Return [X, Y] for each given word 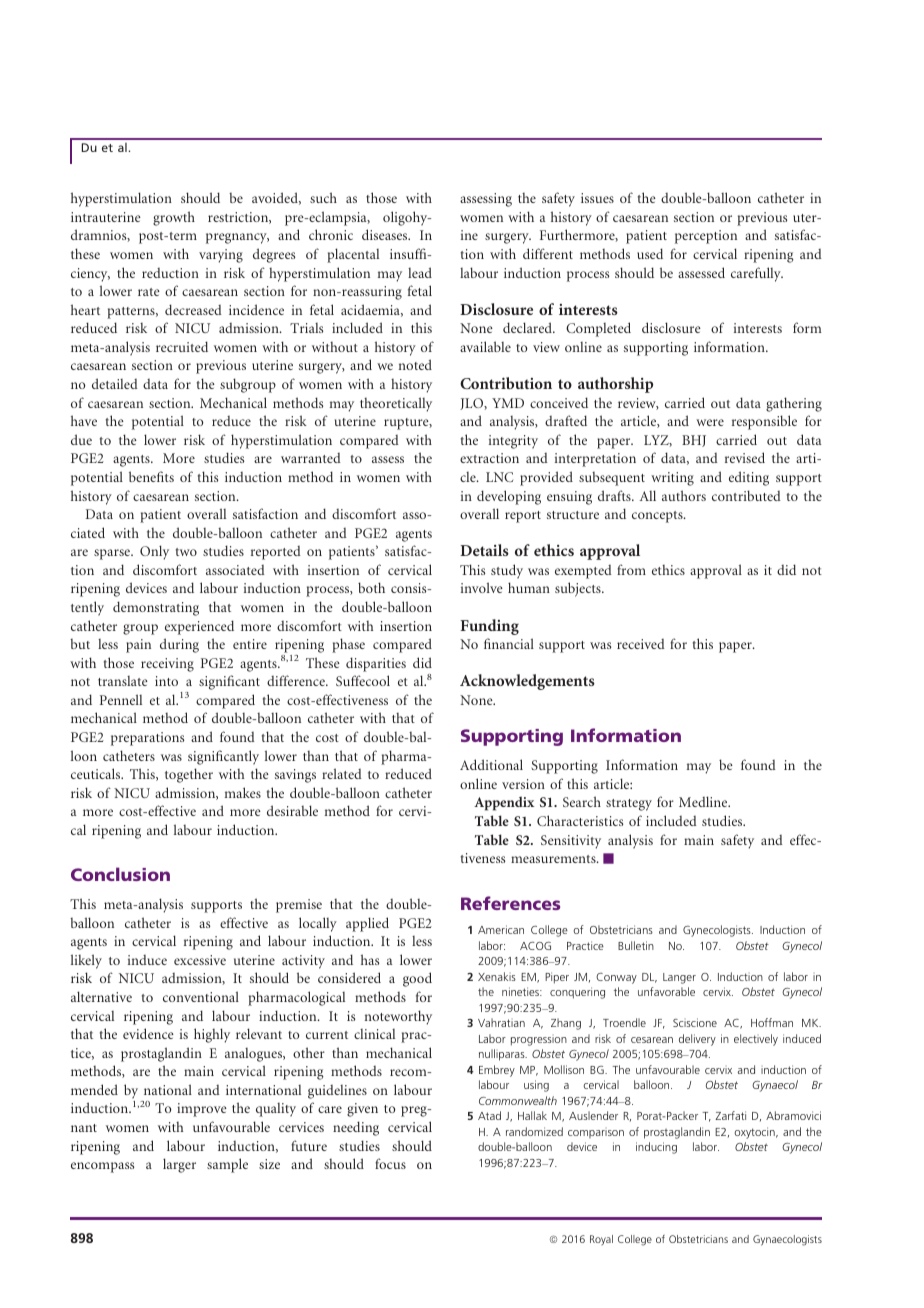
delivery [697, 1040]
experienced [199, 627]
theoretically [396, 404]
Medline [704, 801]
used [650, 253]
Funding [489, 627]
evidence [148, 1033]
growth [174, 218]
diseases [386, 234]
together [189, 775]
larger [179, 1165]
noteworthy [398, 1017]
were [710, 422]
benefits [151, 476]
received [641, 644]
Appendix [504, 803]
